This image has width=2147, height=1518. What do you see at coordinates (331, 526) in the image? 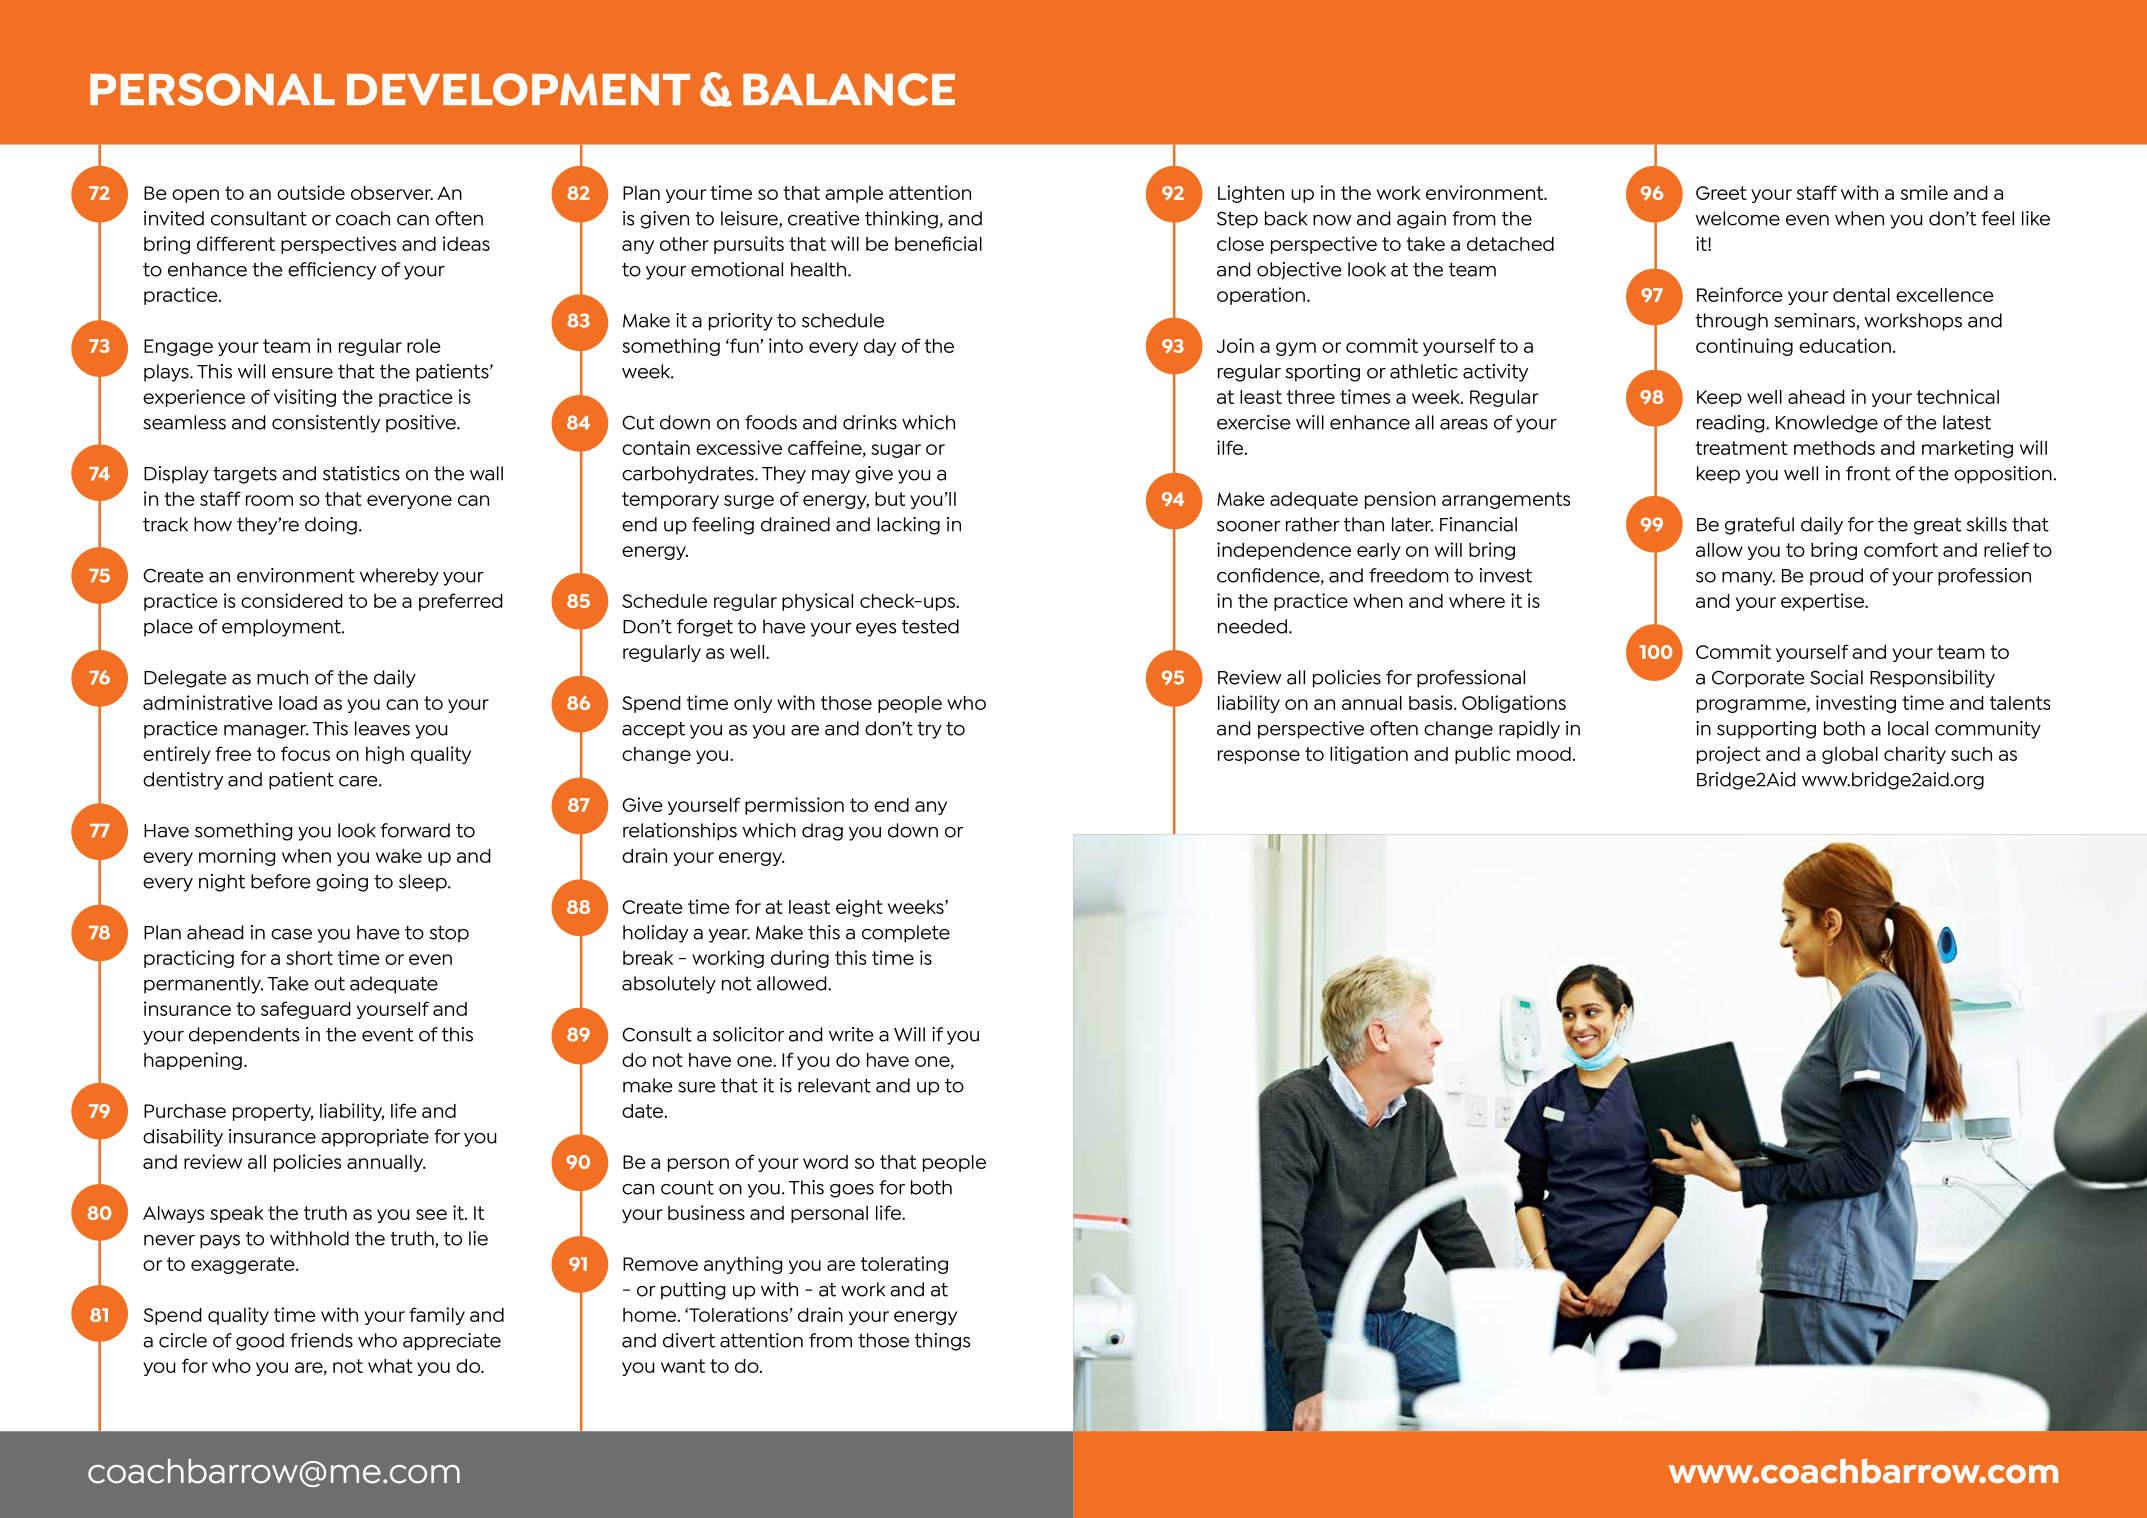
I see `doing` at bounding box center [331, 526].
